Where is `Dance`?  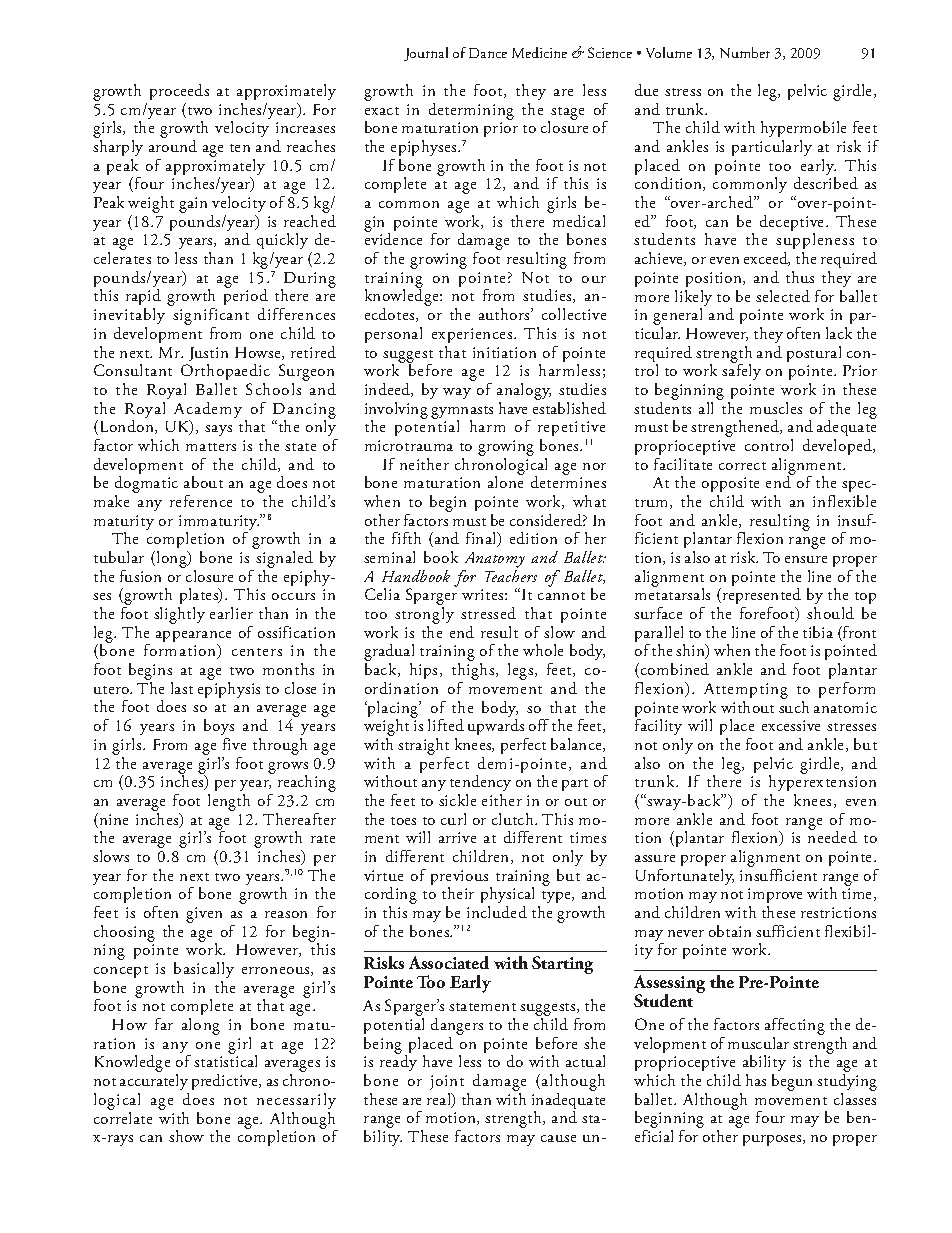 Dance is located at coordinates (488, 53).
